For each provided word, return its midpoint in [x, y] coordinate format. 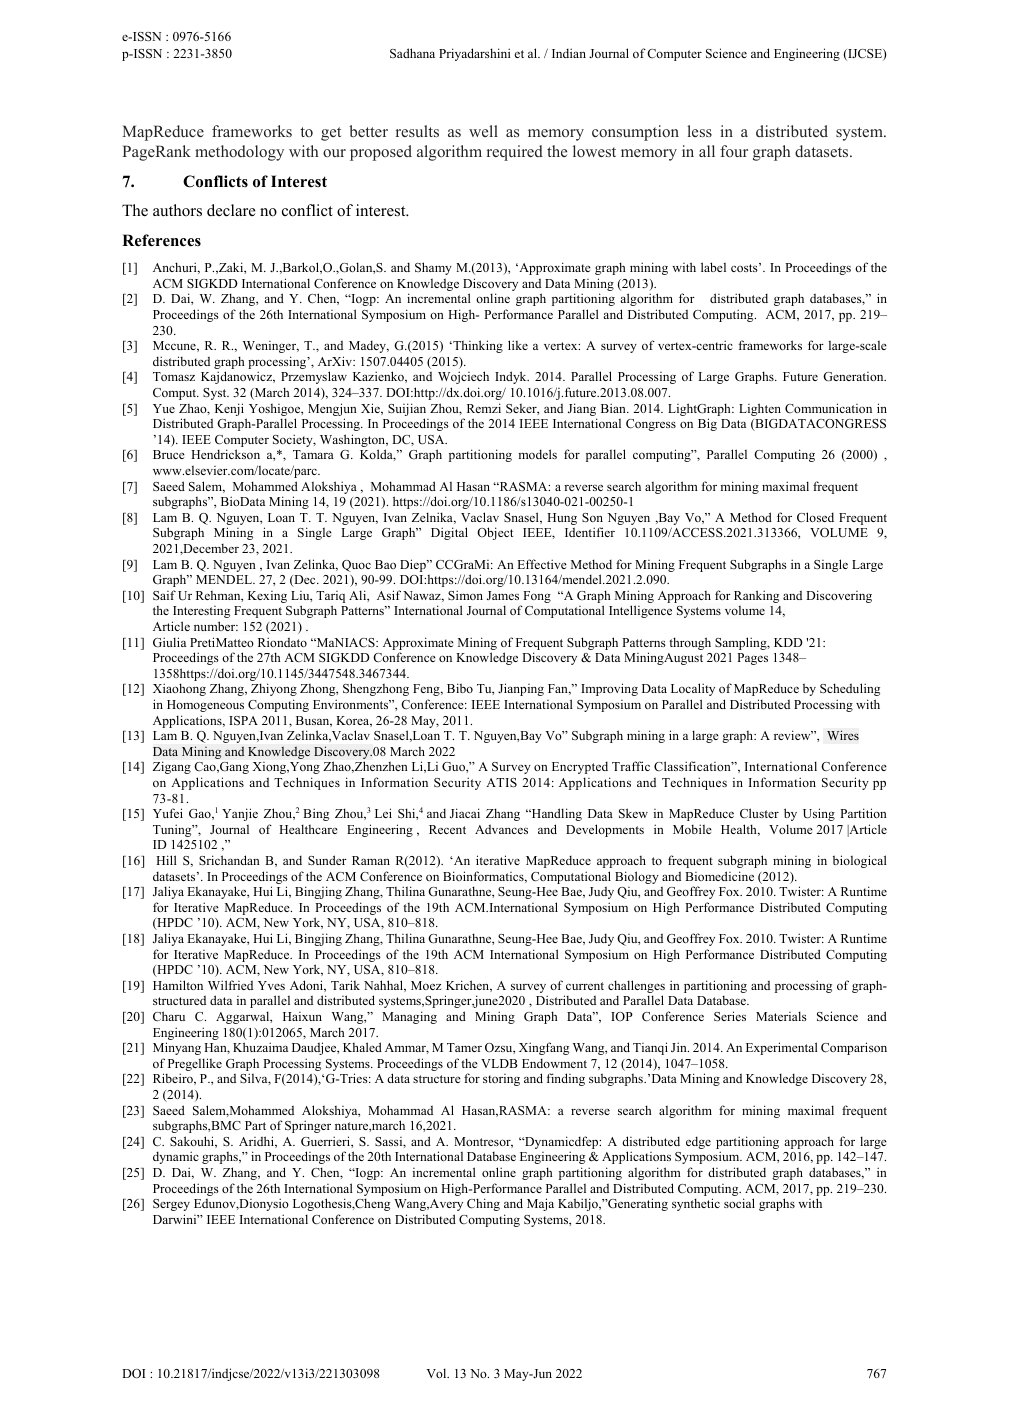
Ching [483, 1204]
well [483, 131]
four [734, 151]
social [739, 1203]
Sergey [171, 1205]
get [331, 134]
